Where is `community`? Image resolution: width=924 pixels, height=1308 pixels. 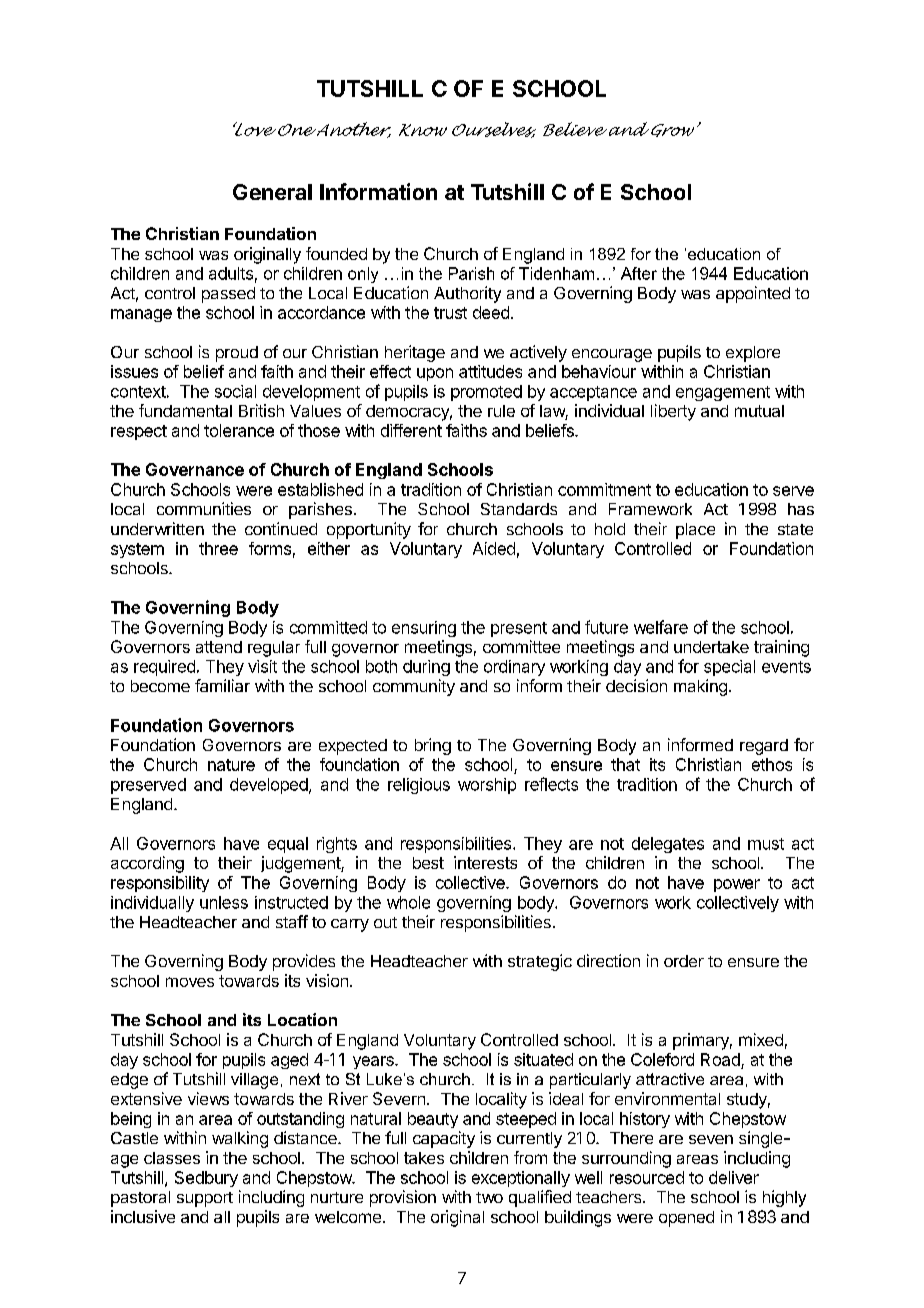 community is located at coordinates (414, 687).
